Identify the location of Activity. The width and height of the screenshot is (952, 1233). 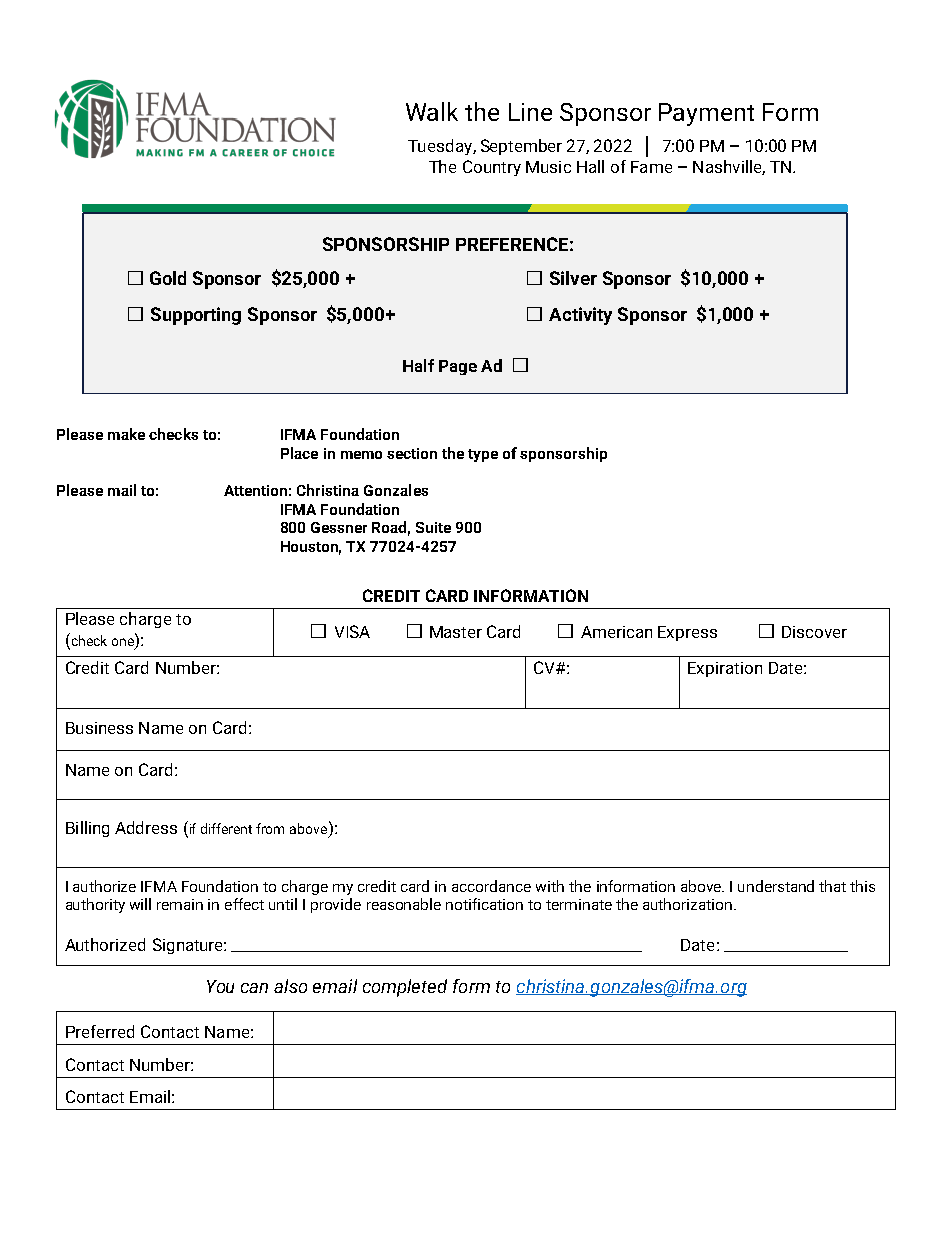
(580, 316).
